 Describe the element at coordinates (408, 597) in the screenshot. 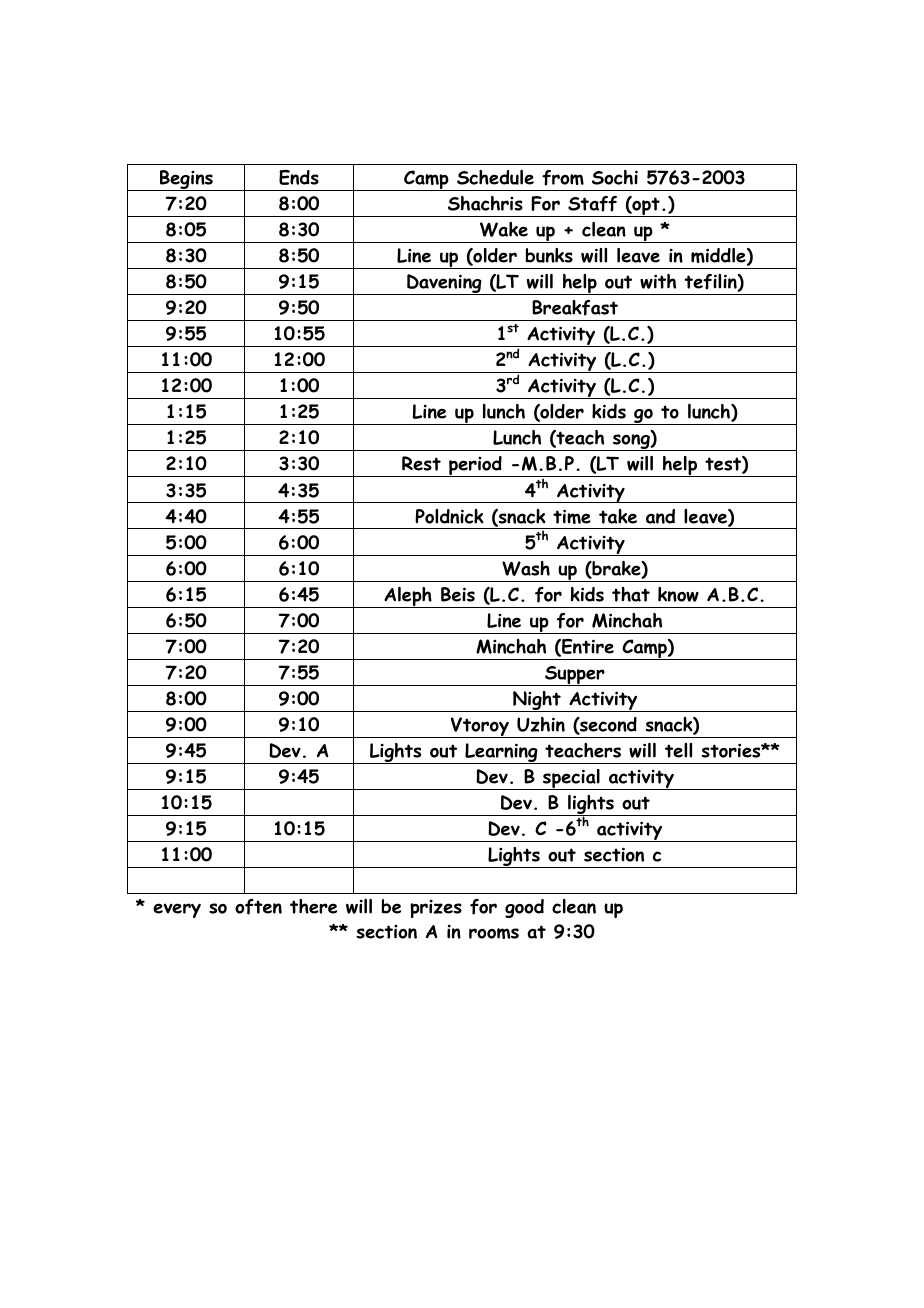

I see `Aleph` at that location.
